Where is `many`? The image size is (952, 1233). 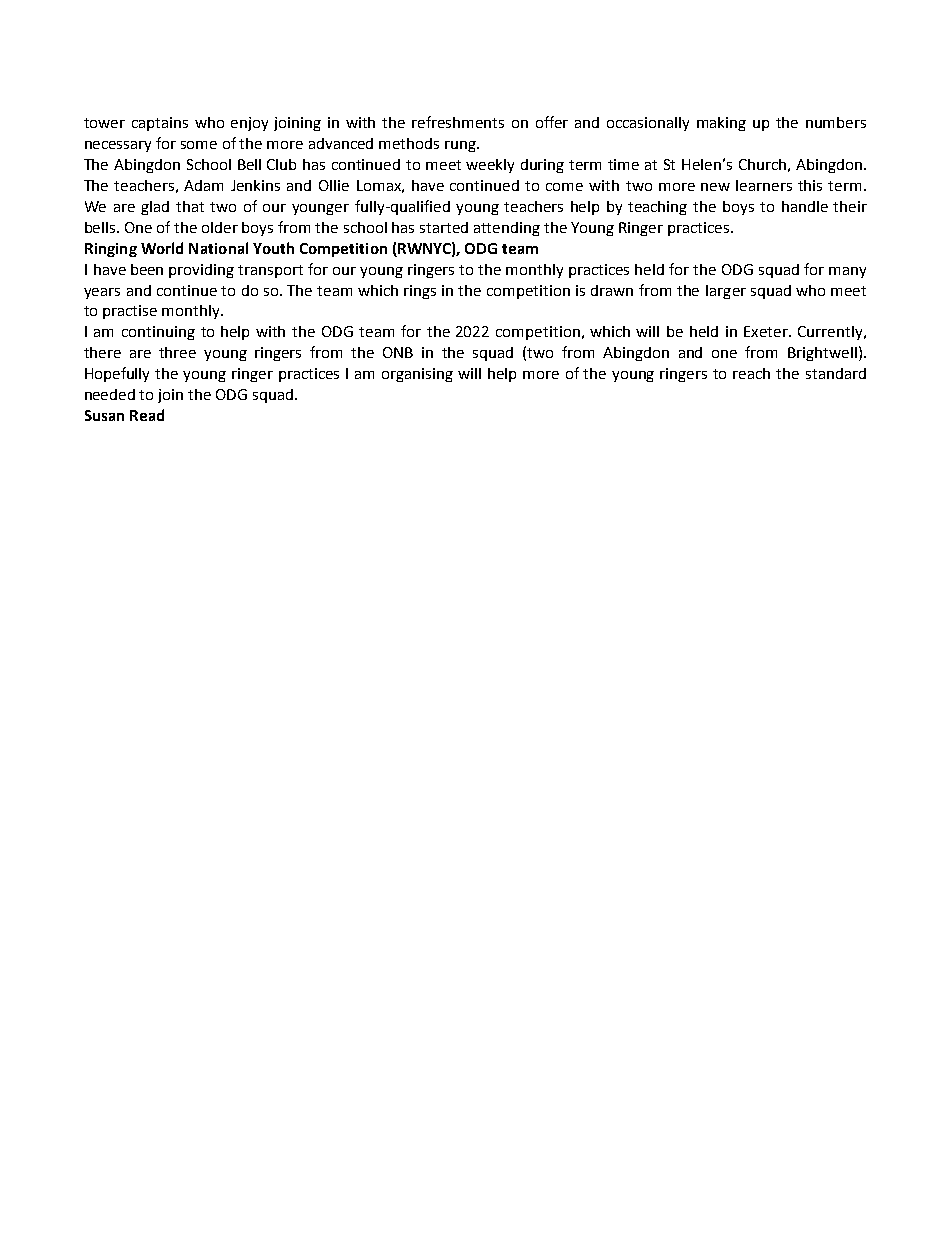 many is located at coordinates (847, 272).
